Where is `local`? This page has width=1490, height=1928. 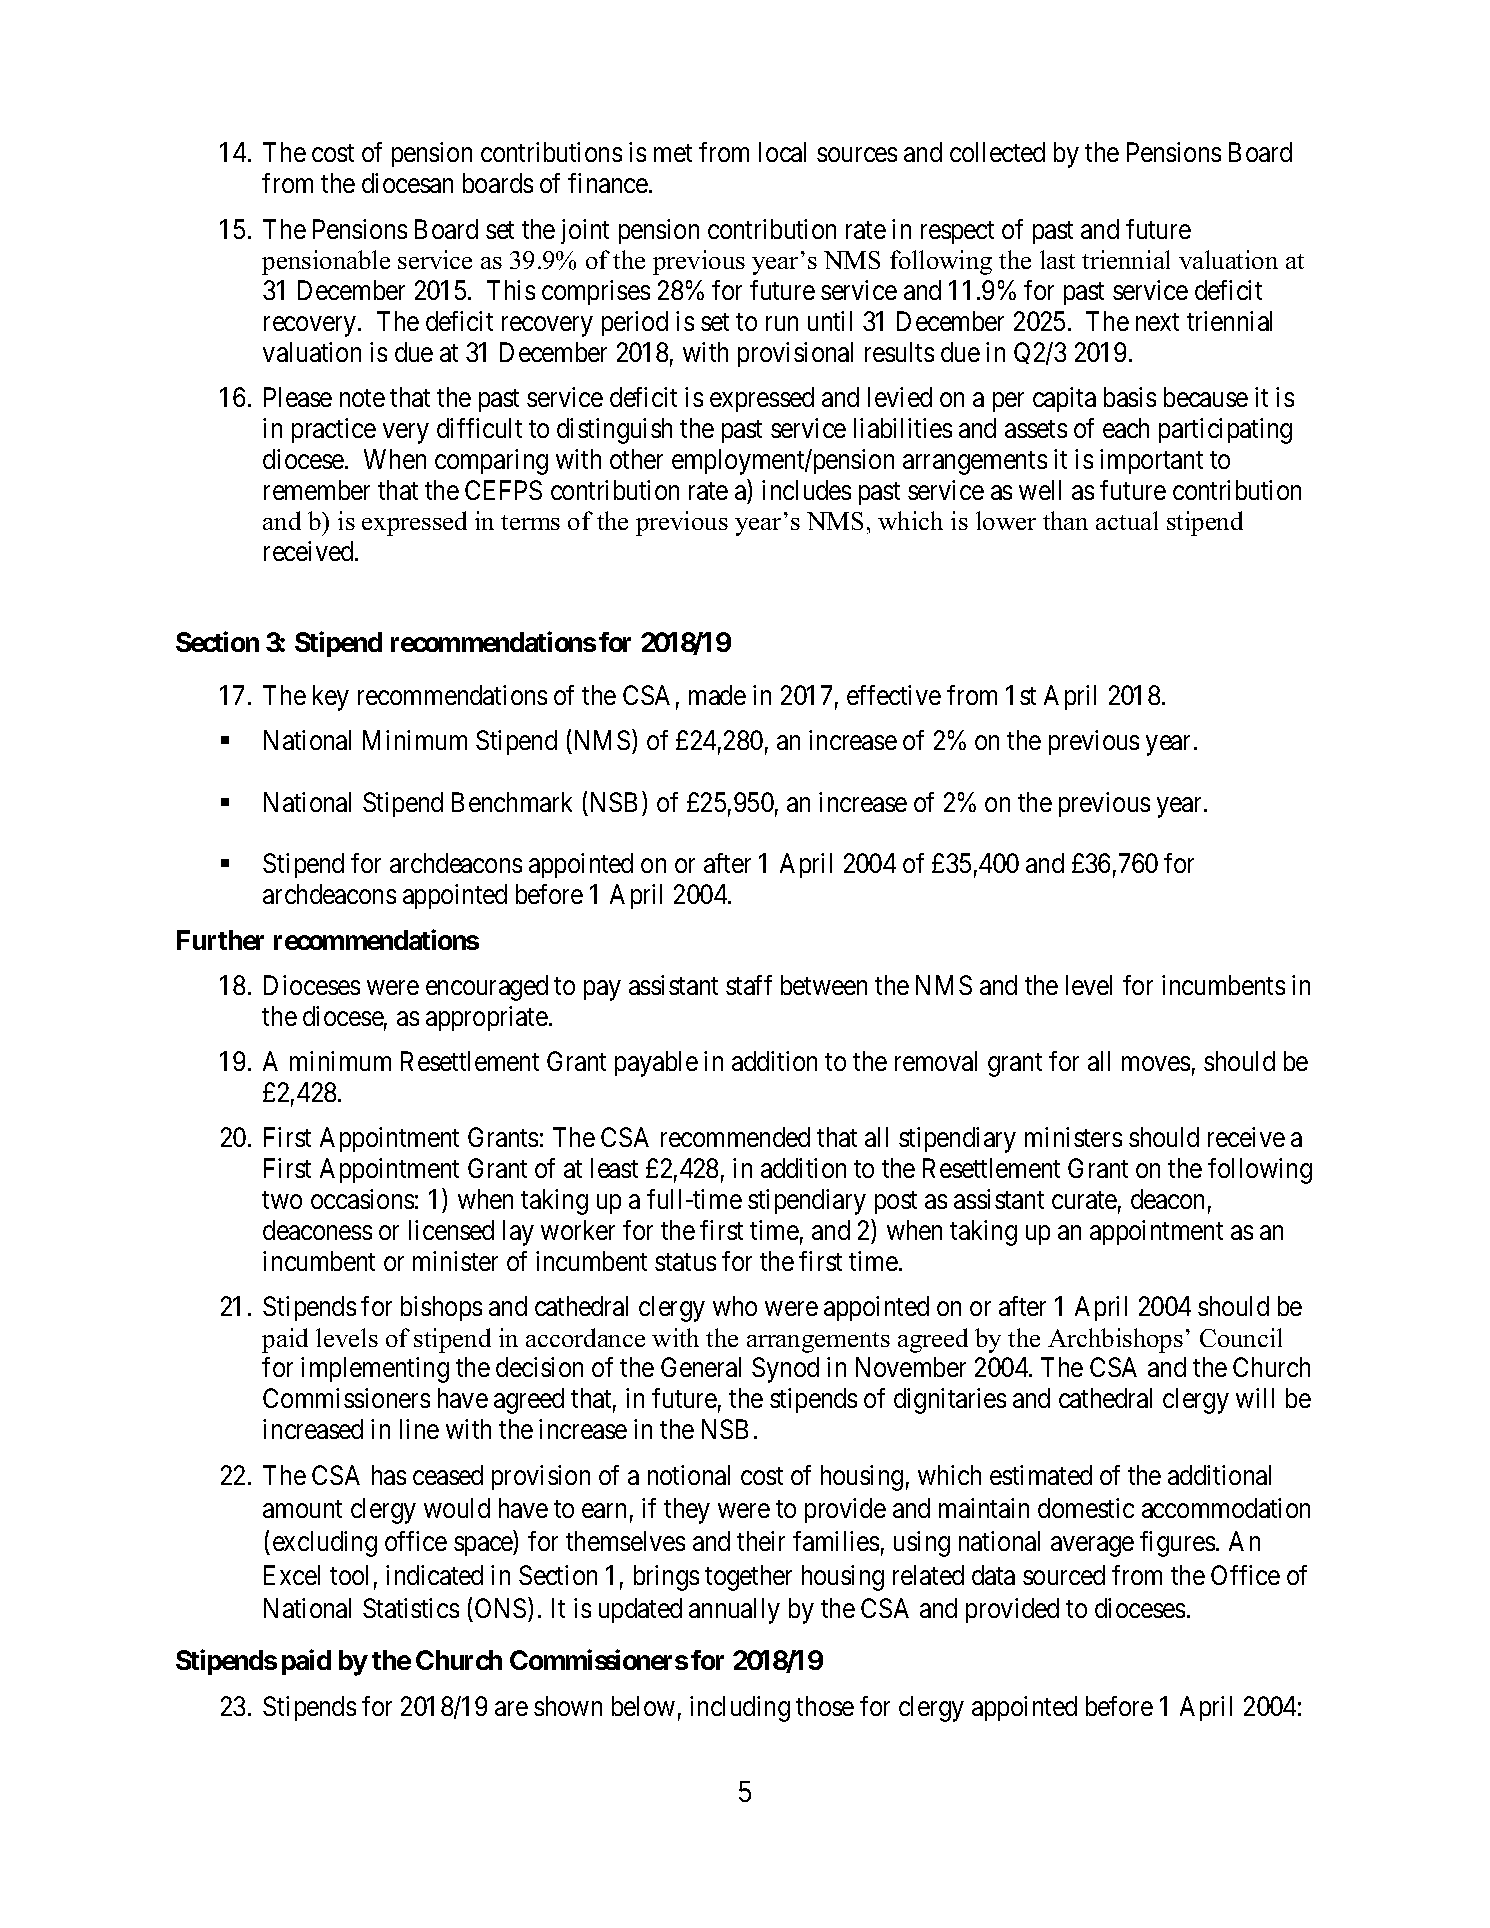
local is located at coordinates (782, 152).
